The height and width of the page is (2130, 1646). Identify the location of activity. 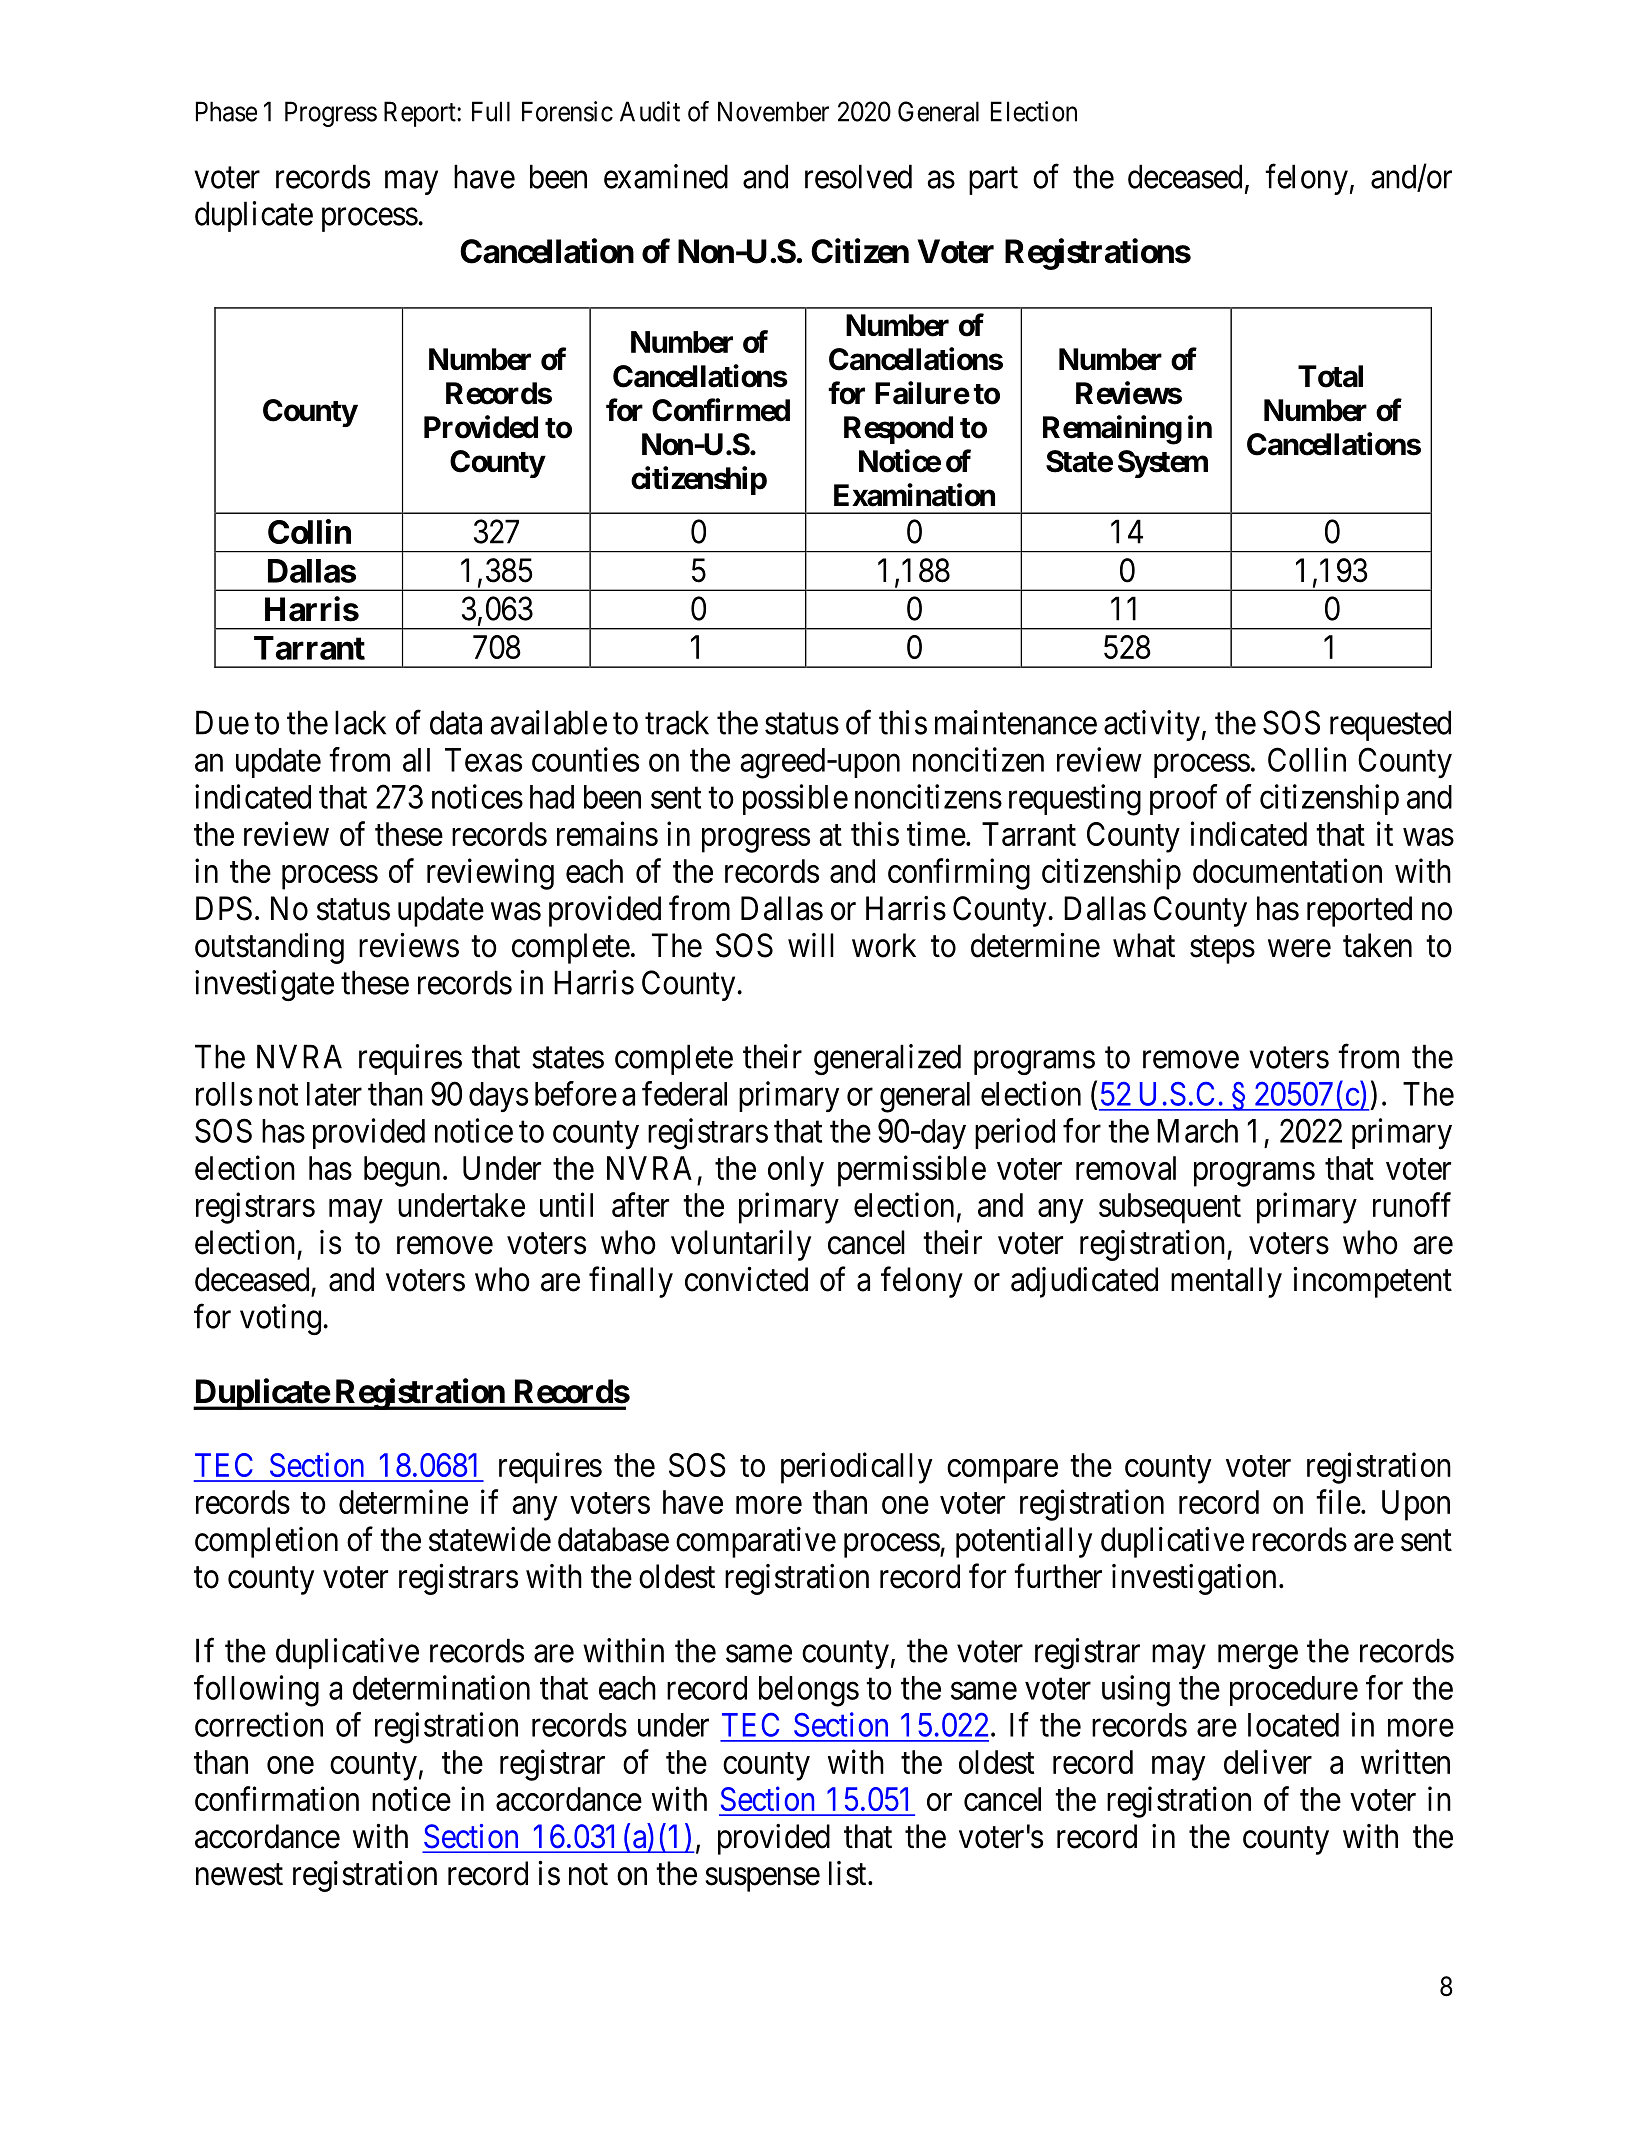
(1152, 725).
